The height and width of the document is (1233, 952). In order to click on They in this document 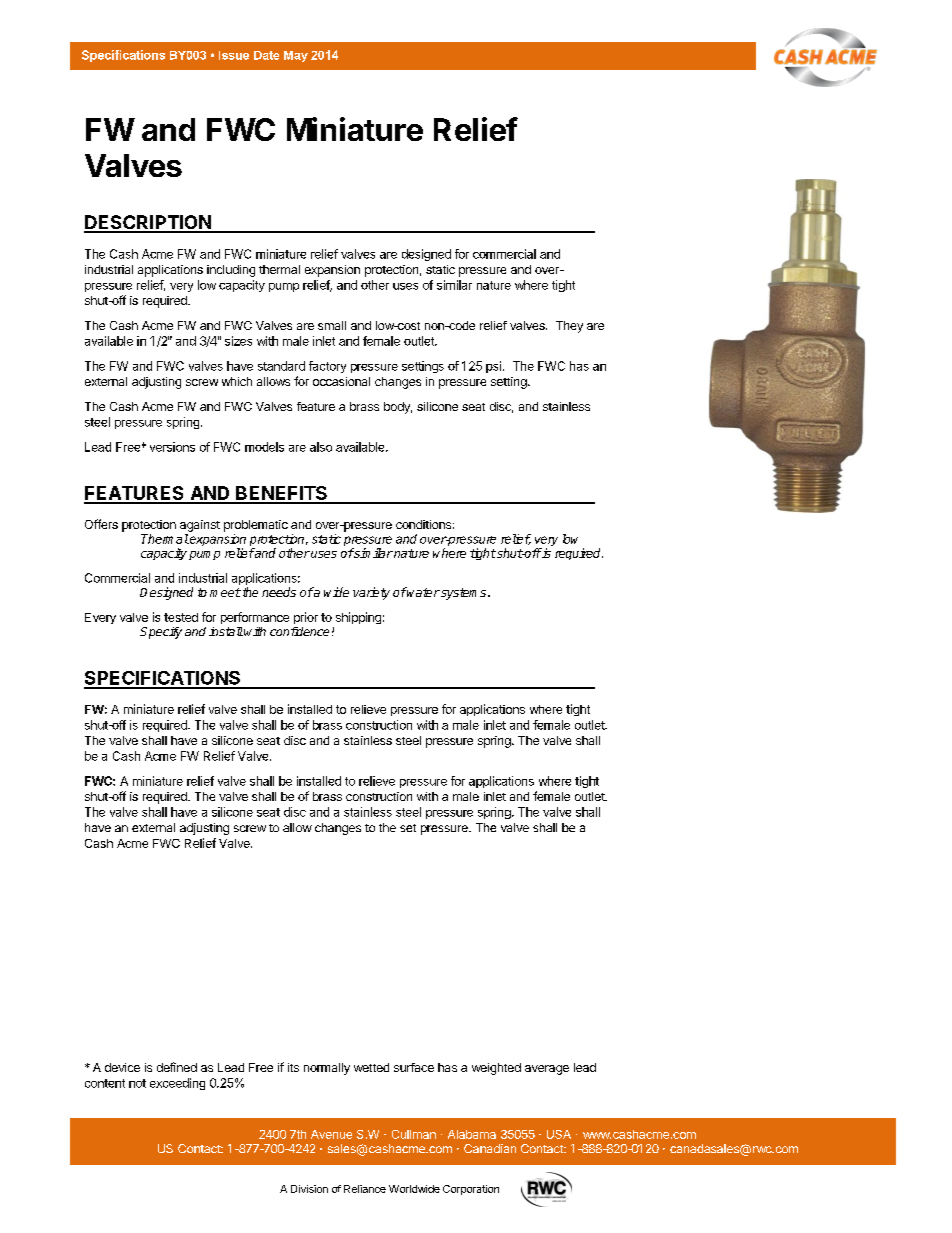, I will do `click(569, 327)`.
